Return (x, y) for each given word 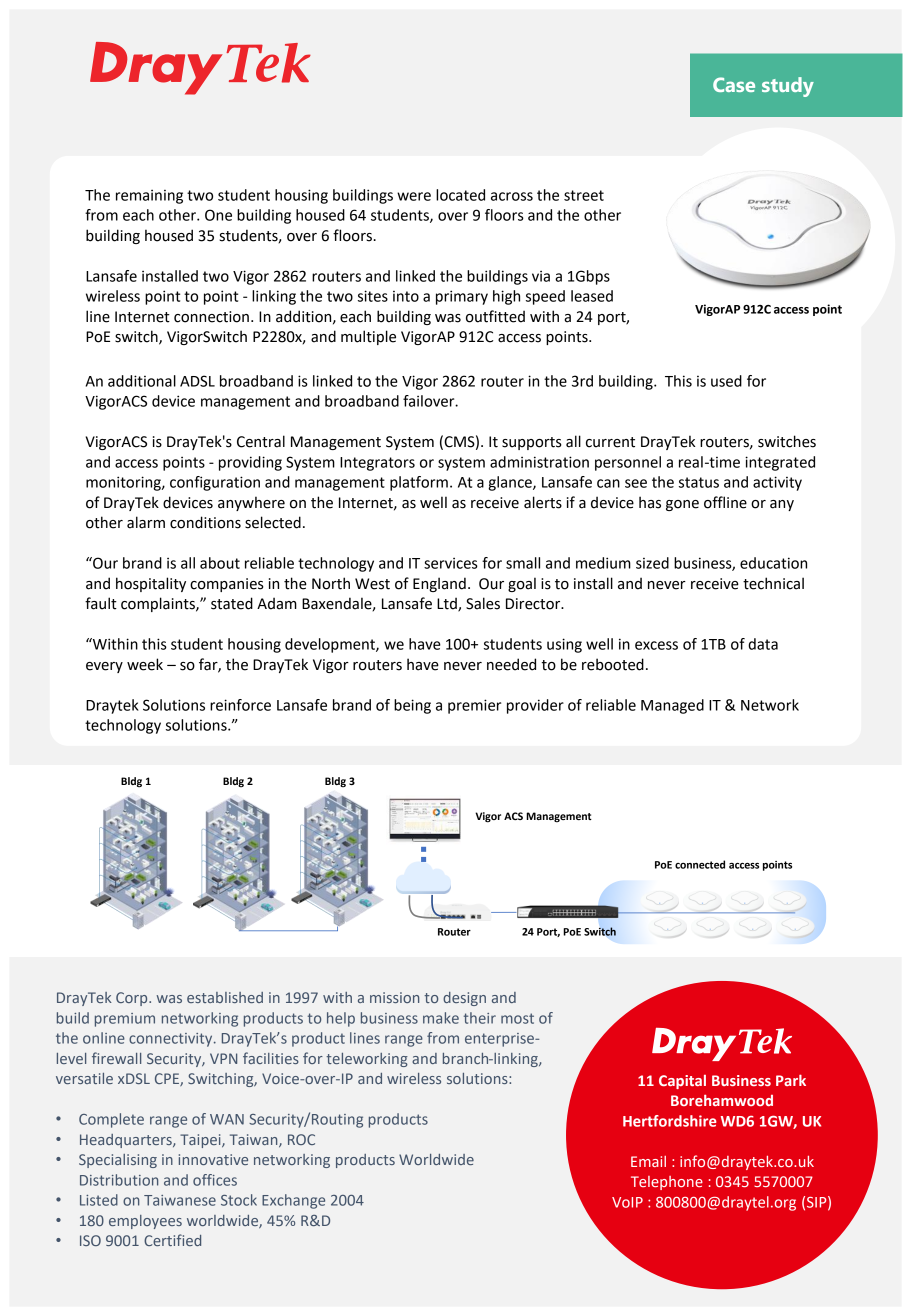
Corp (133, 999)
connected (700, 864)
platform (419, 483)
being (412, 706)
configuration (215, 483)
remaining (149, 197)
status (699, 482)
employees (145, 1222)
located (460, 195)
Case (734, 84)
